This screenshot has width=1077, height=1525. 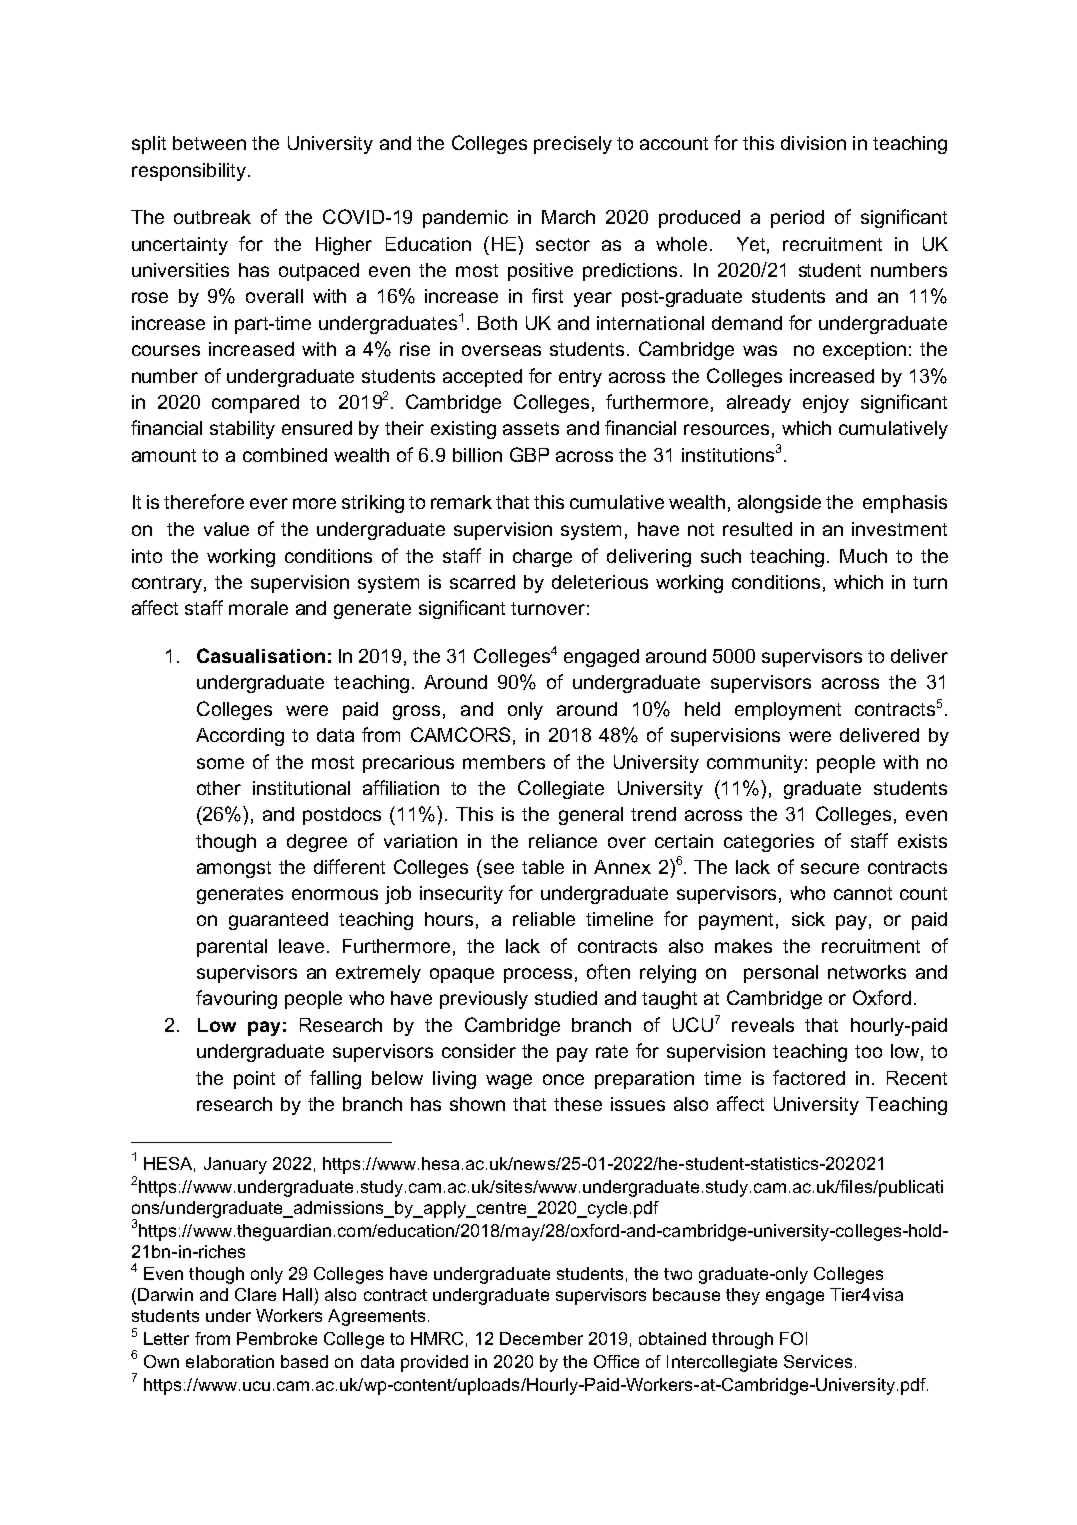 What do you see at coordinates (277, 1338) in the screenshot?
I see `Pembroke` at bounding box center [277, 1338].
